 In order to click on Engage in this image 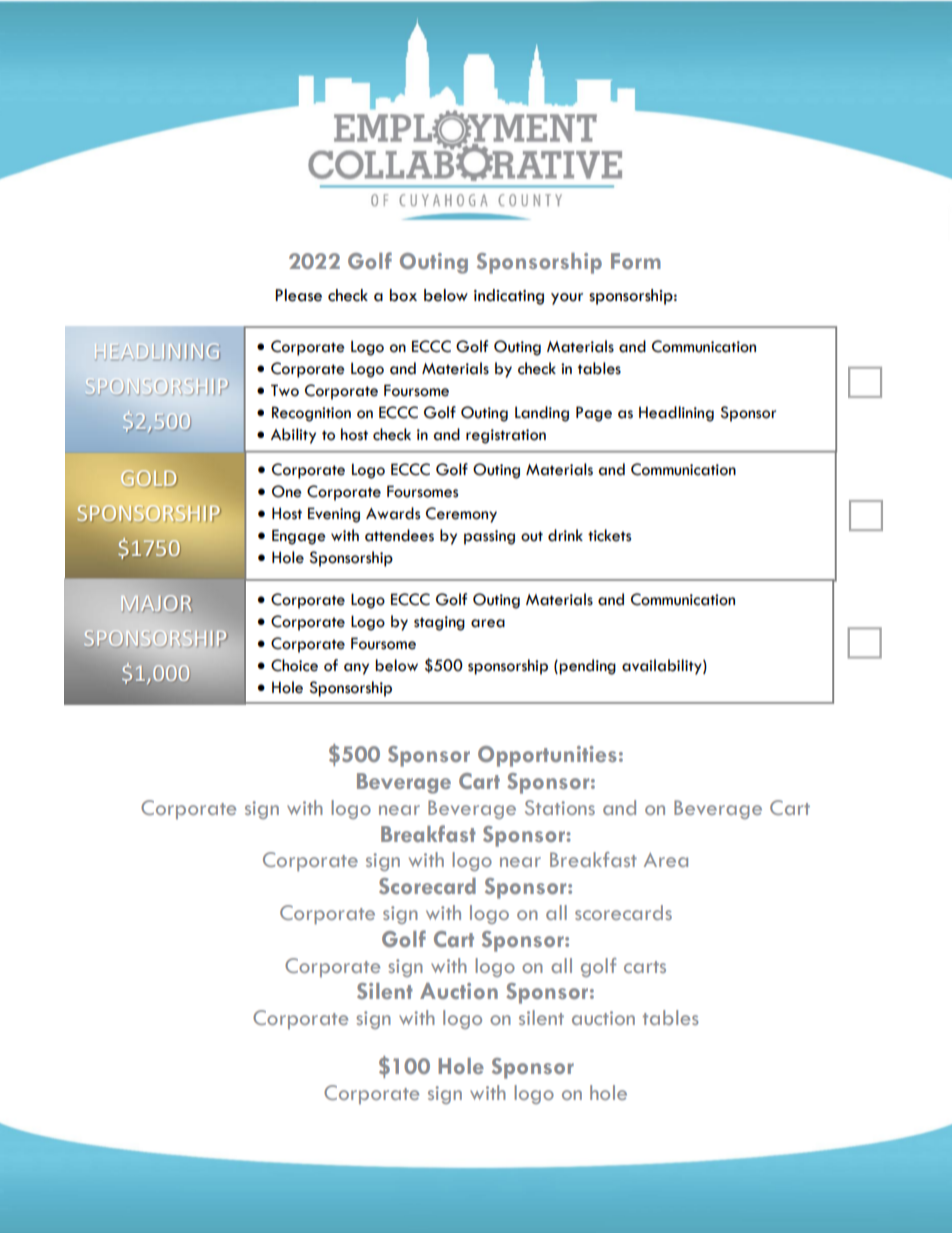, I will do `click(299, 537)`.
